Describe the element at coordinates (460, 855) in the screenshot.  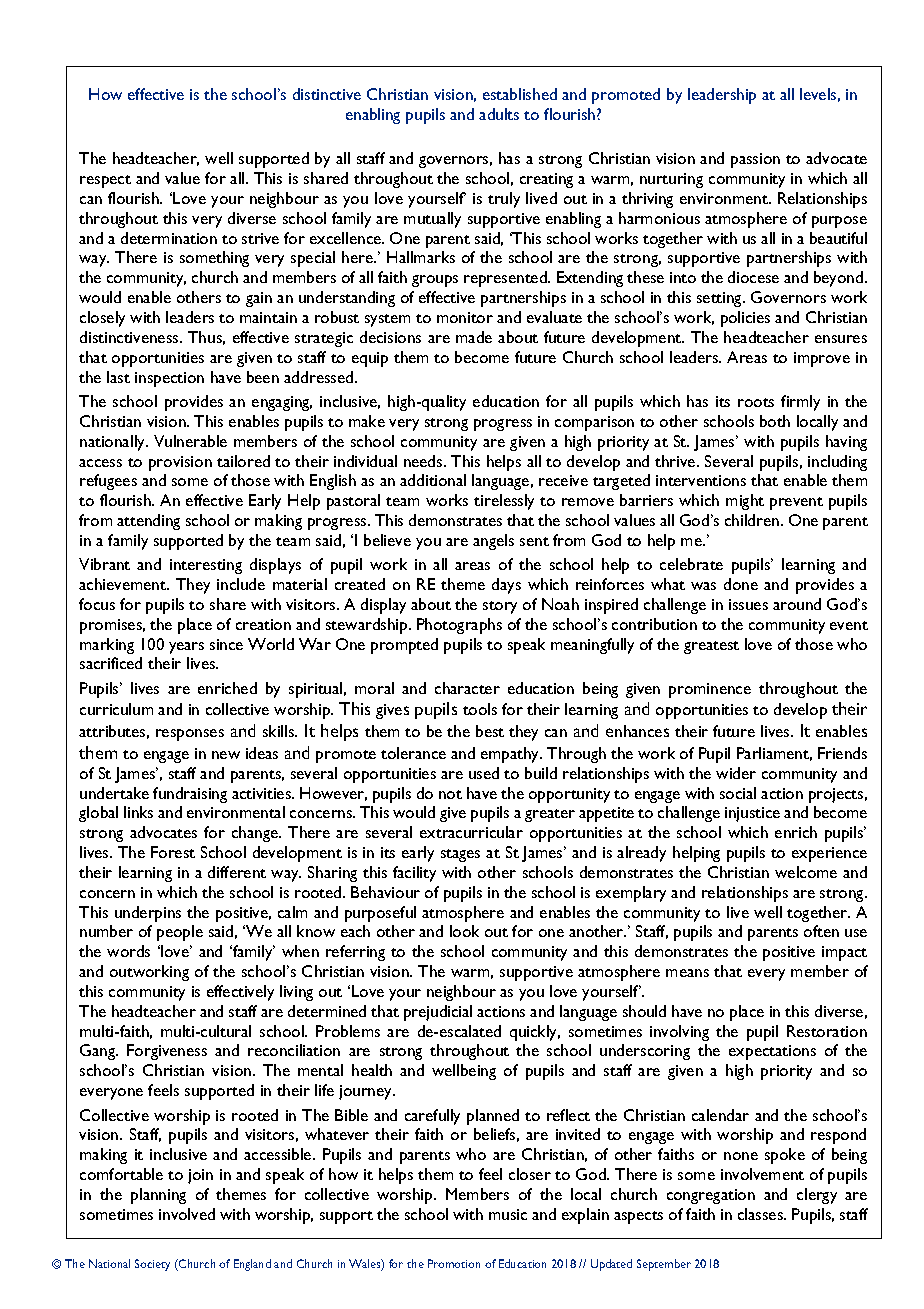
I see `stages` at that location.
